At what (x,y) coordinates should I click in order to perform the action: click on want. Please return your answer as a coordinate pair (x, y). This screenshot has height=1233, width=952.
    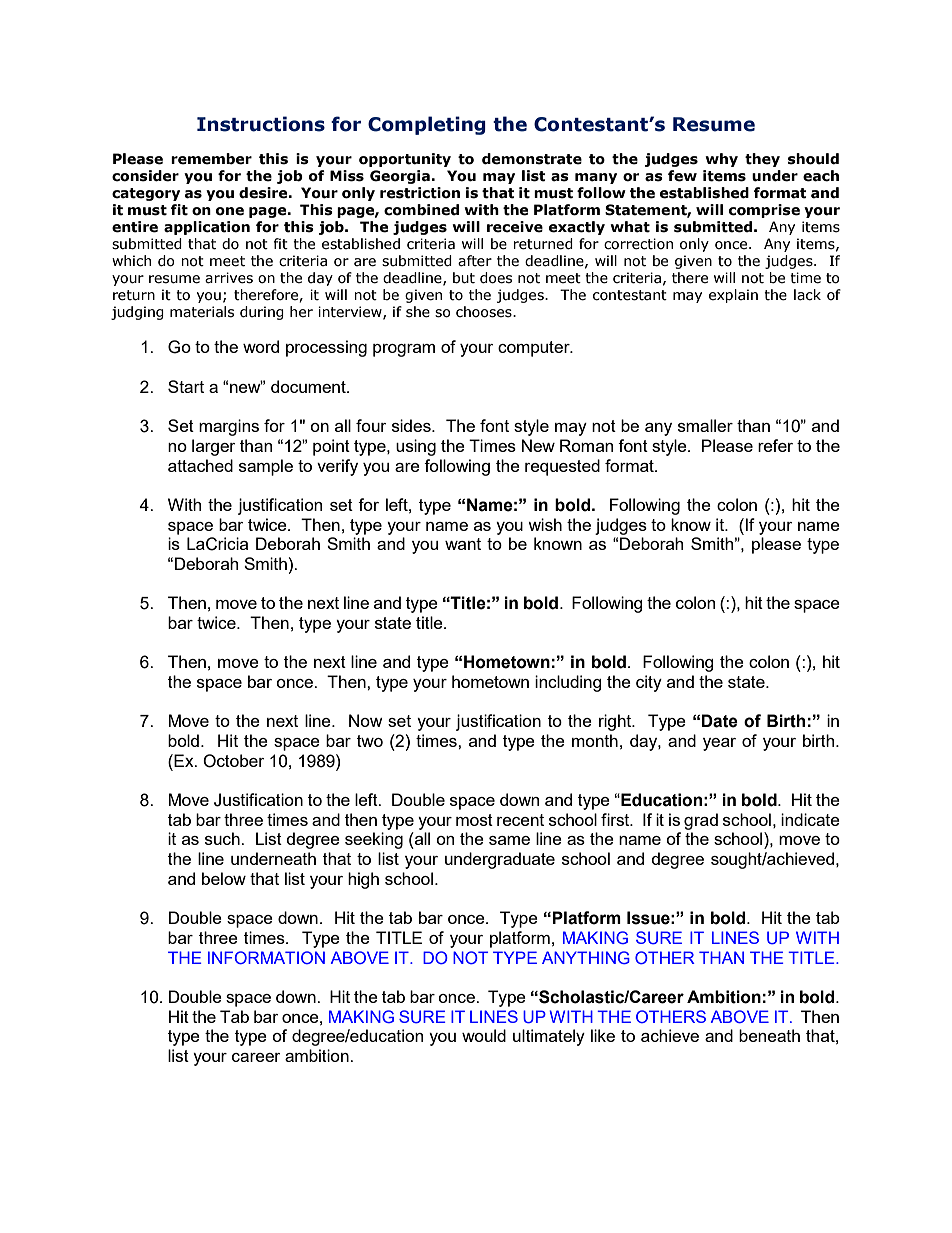
    Looking at the image, I should click on (463, 544).
